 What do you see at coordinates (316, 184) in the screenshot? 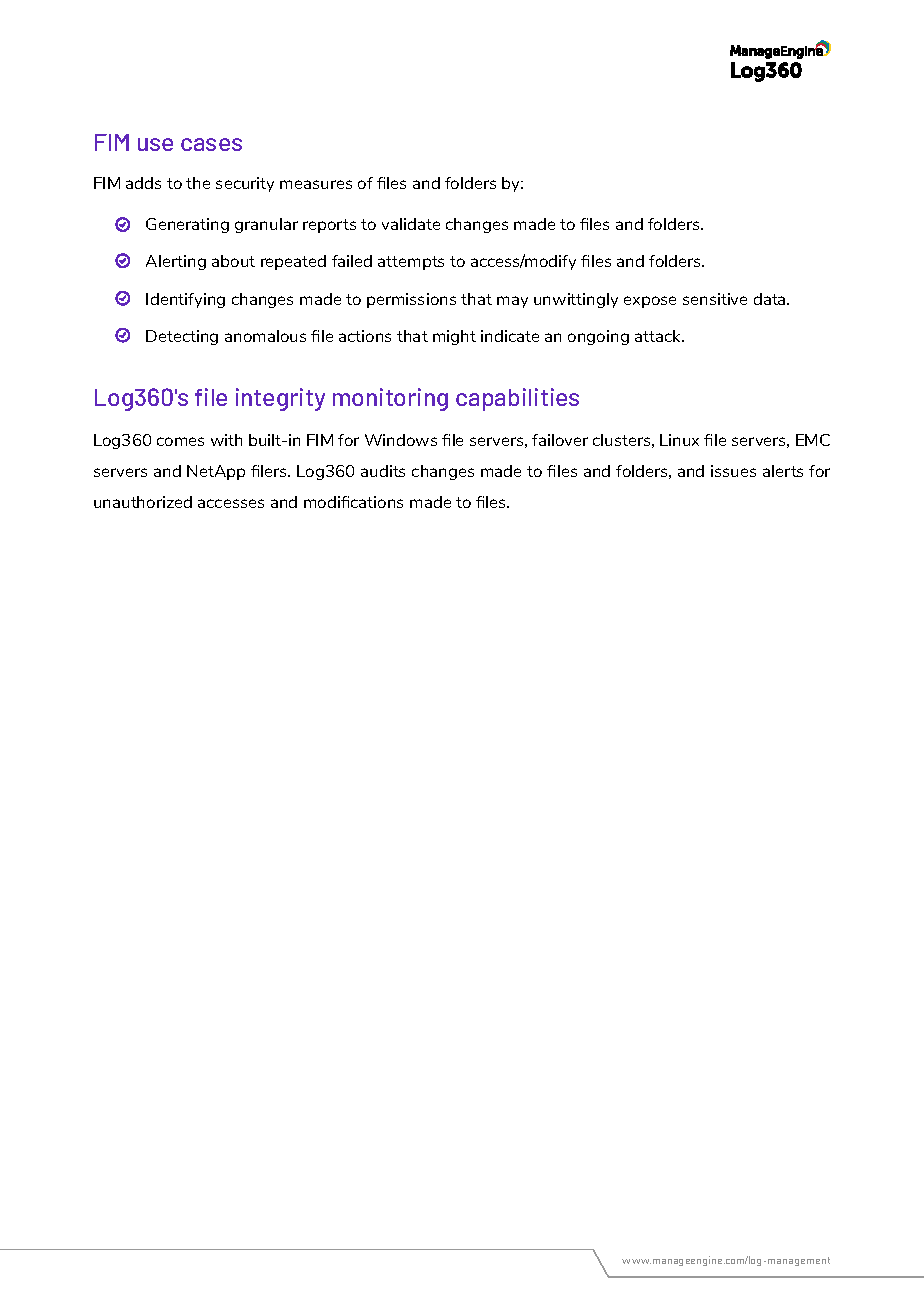
I see `measures` at bounding box center [316, 184].
